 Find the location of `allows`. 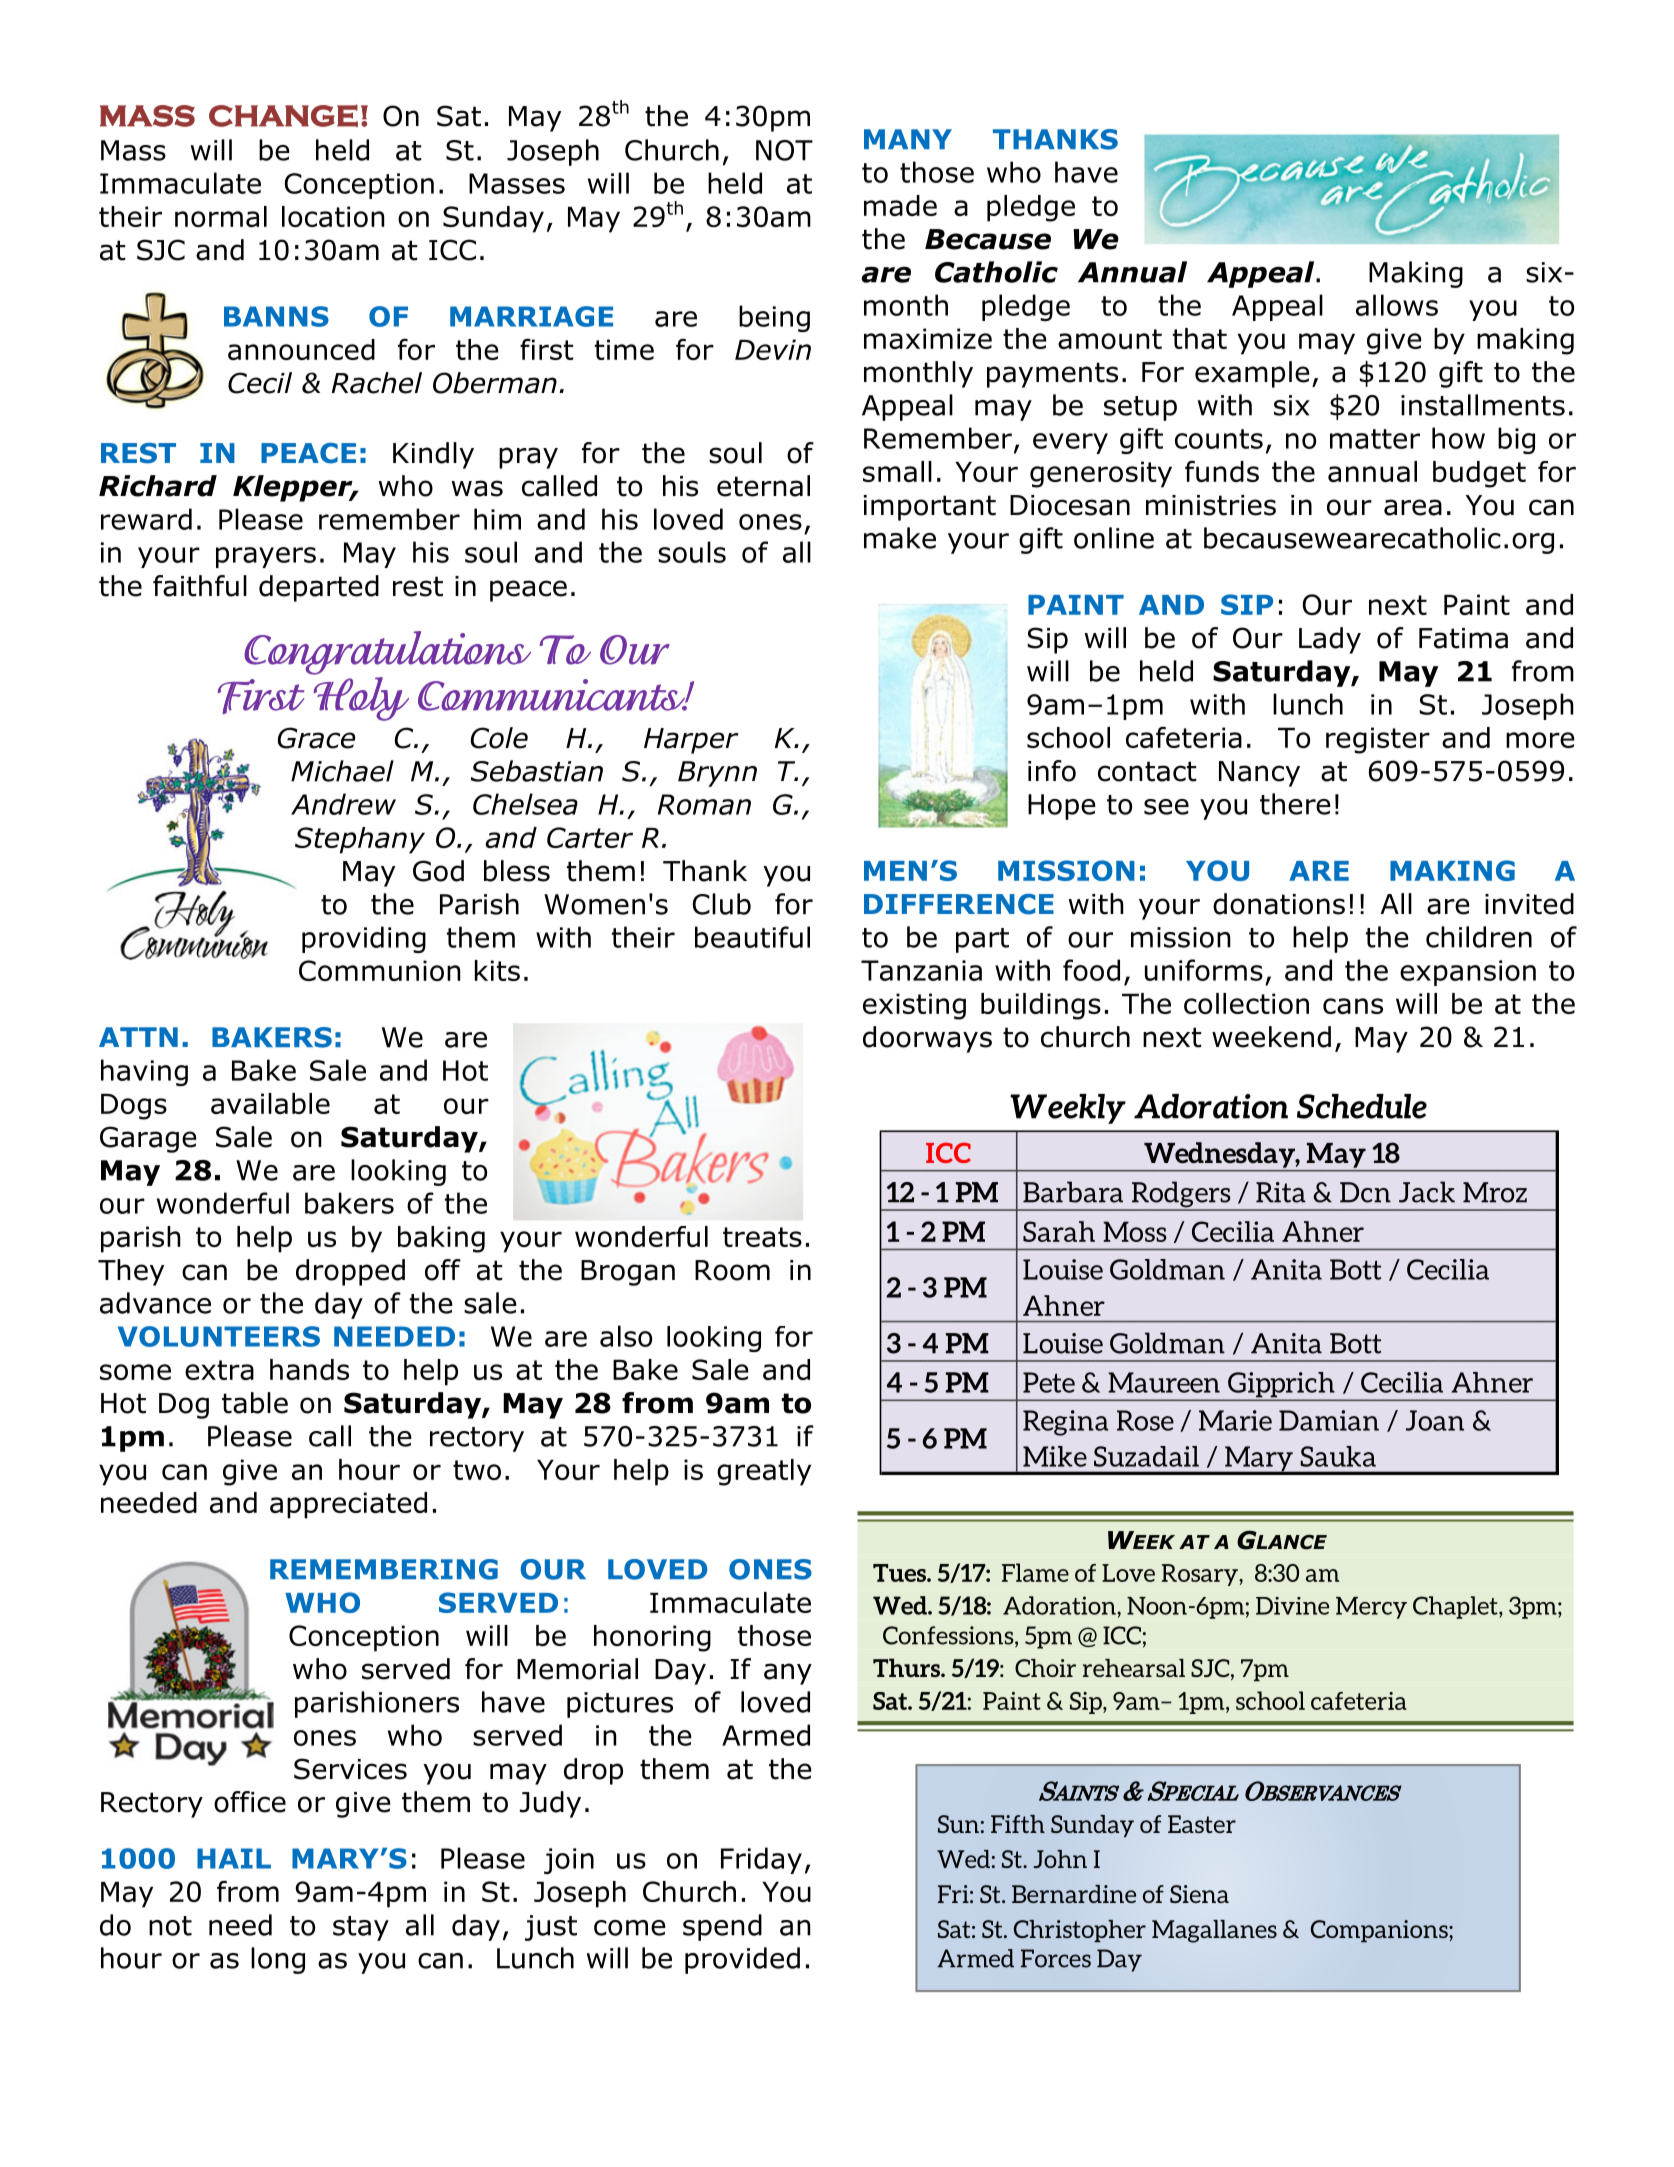

allows is located at coordinates (1397, 305).
